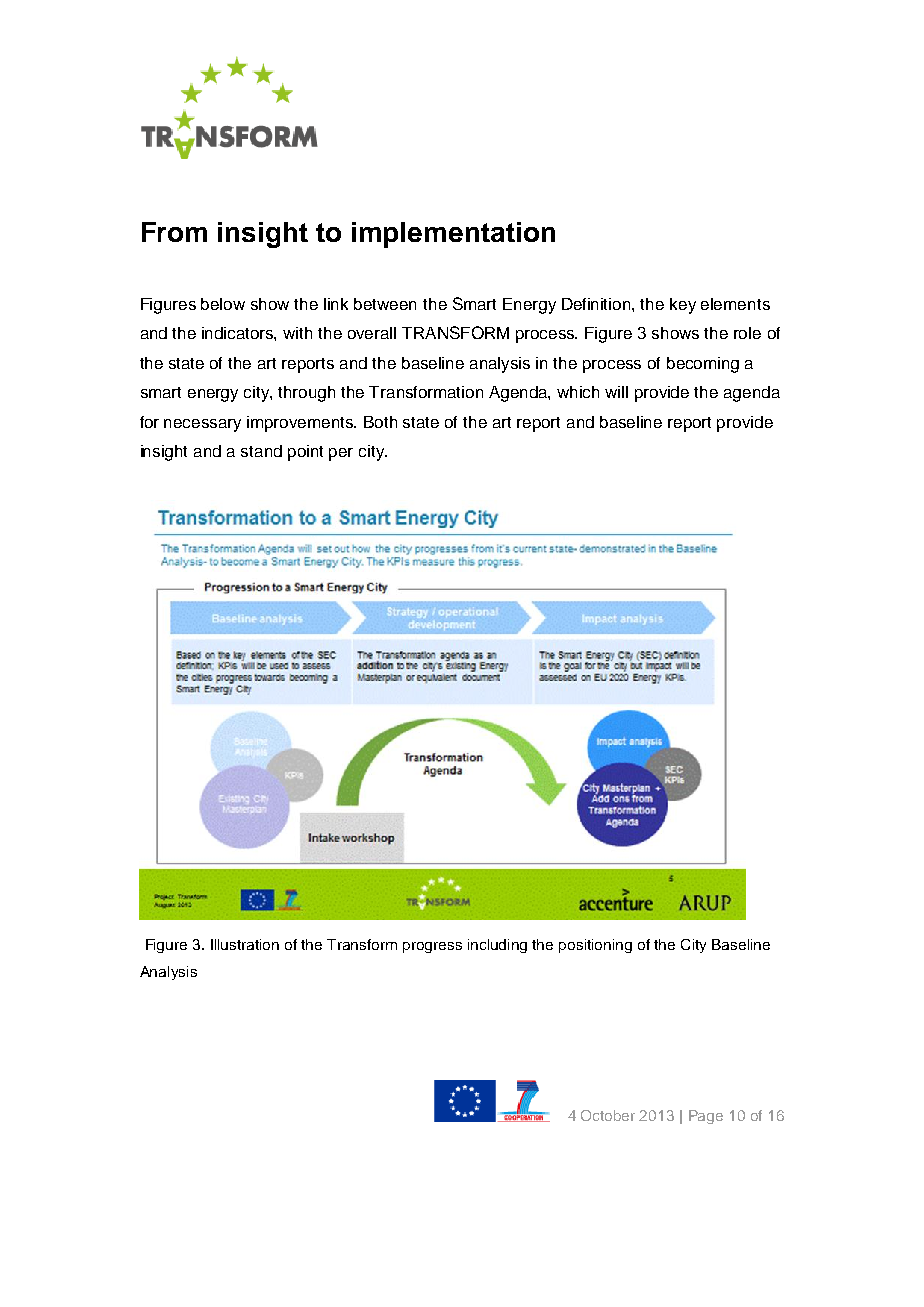 The image size is (924, 1307). Describe the element at coordinates (595, 946) in the document. I see `positioning` at that location.
